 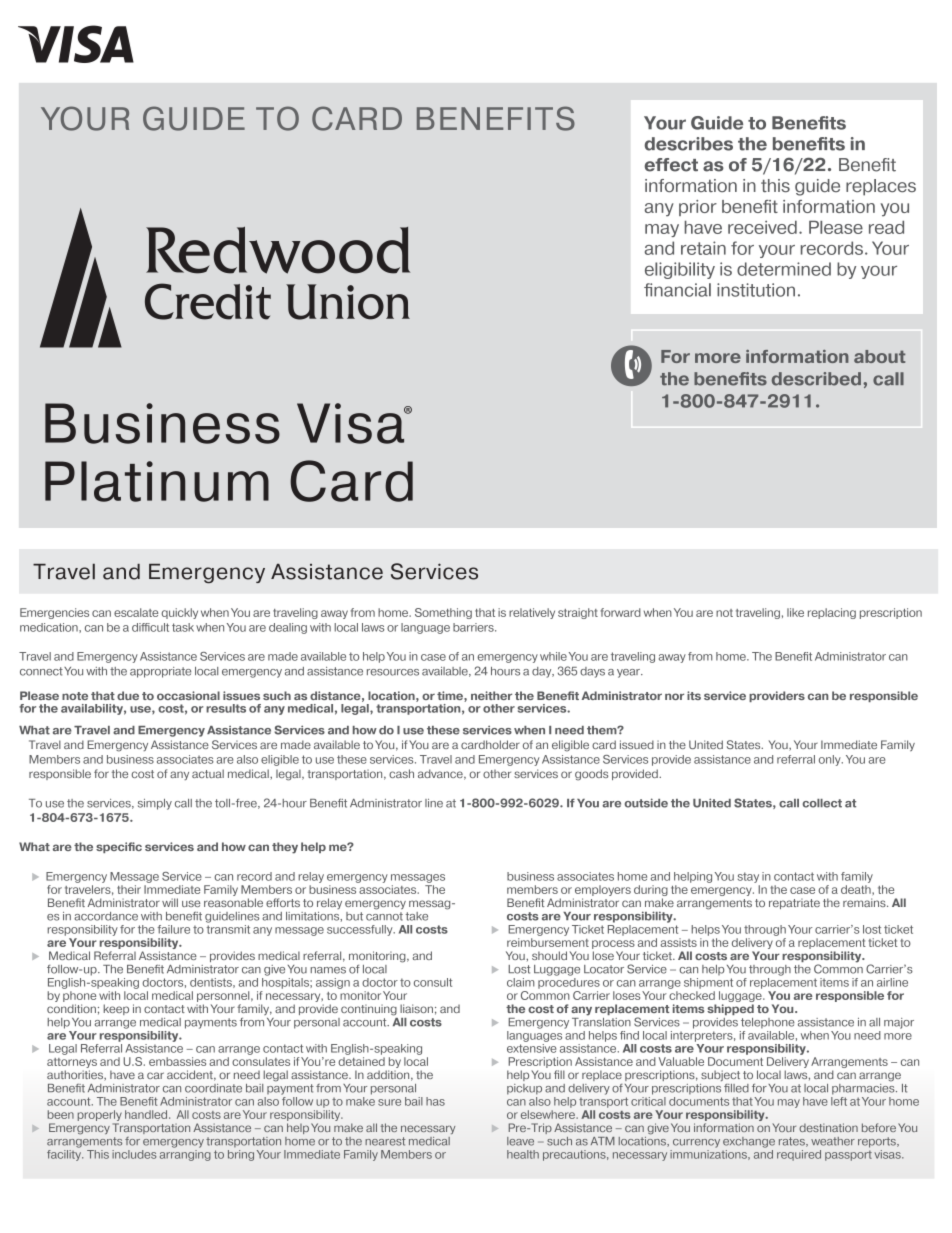 I want to click on cash, so click(x=401, y=773).
